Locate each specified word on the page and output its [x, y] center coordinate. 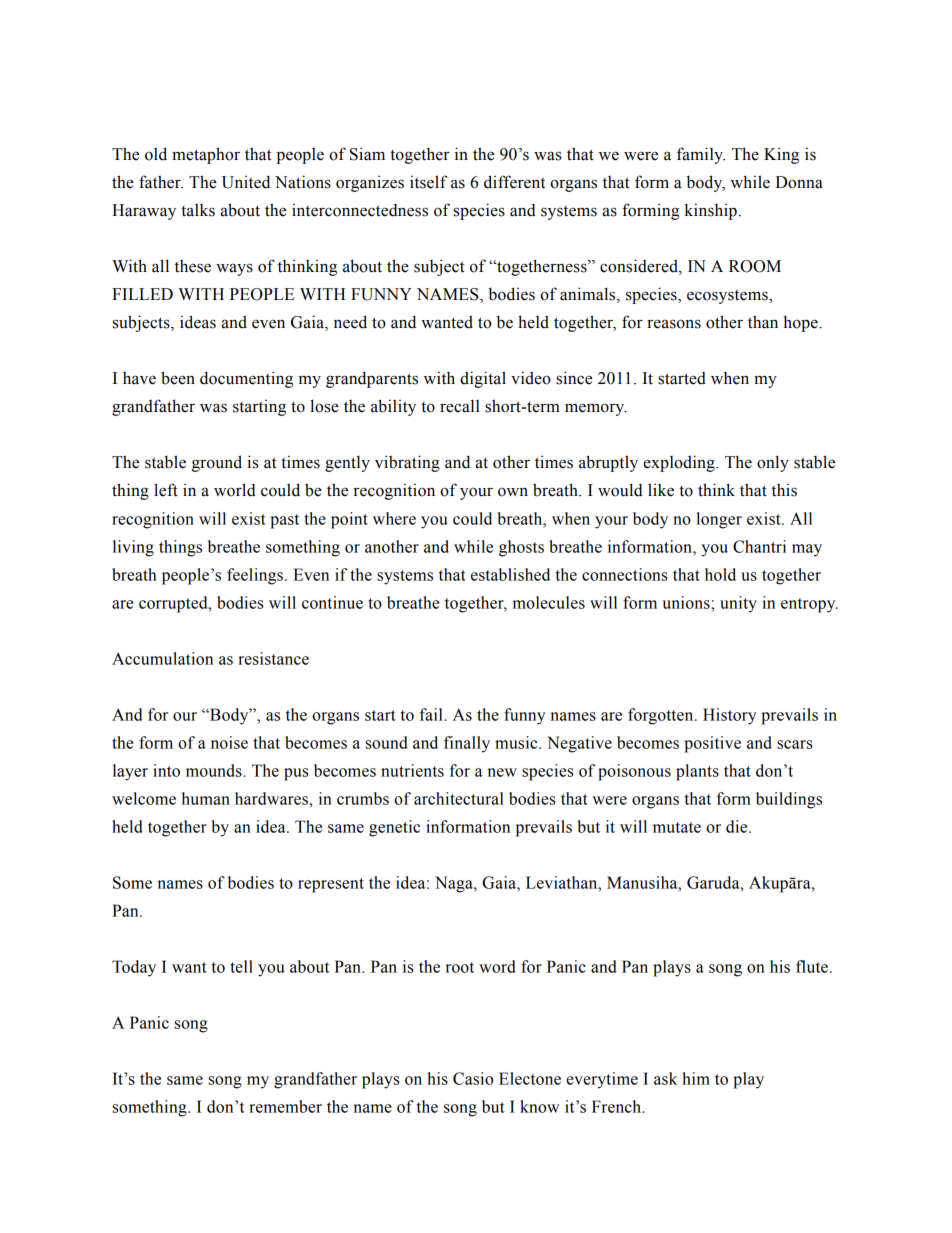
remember [285, 1106]
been [178, 378]
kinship [712, 211]
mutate [677, 827]
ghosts [521, 548]
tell [241, 966]
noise [229, 742]
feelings [255, 576]
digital [483, 379]
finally [467, 744]
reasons [674, 324]
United [246, 182]
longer [719, 520]
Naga [455, 884]
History [729, 716]
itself [428, 182]
